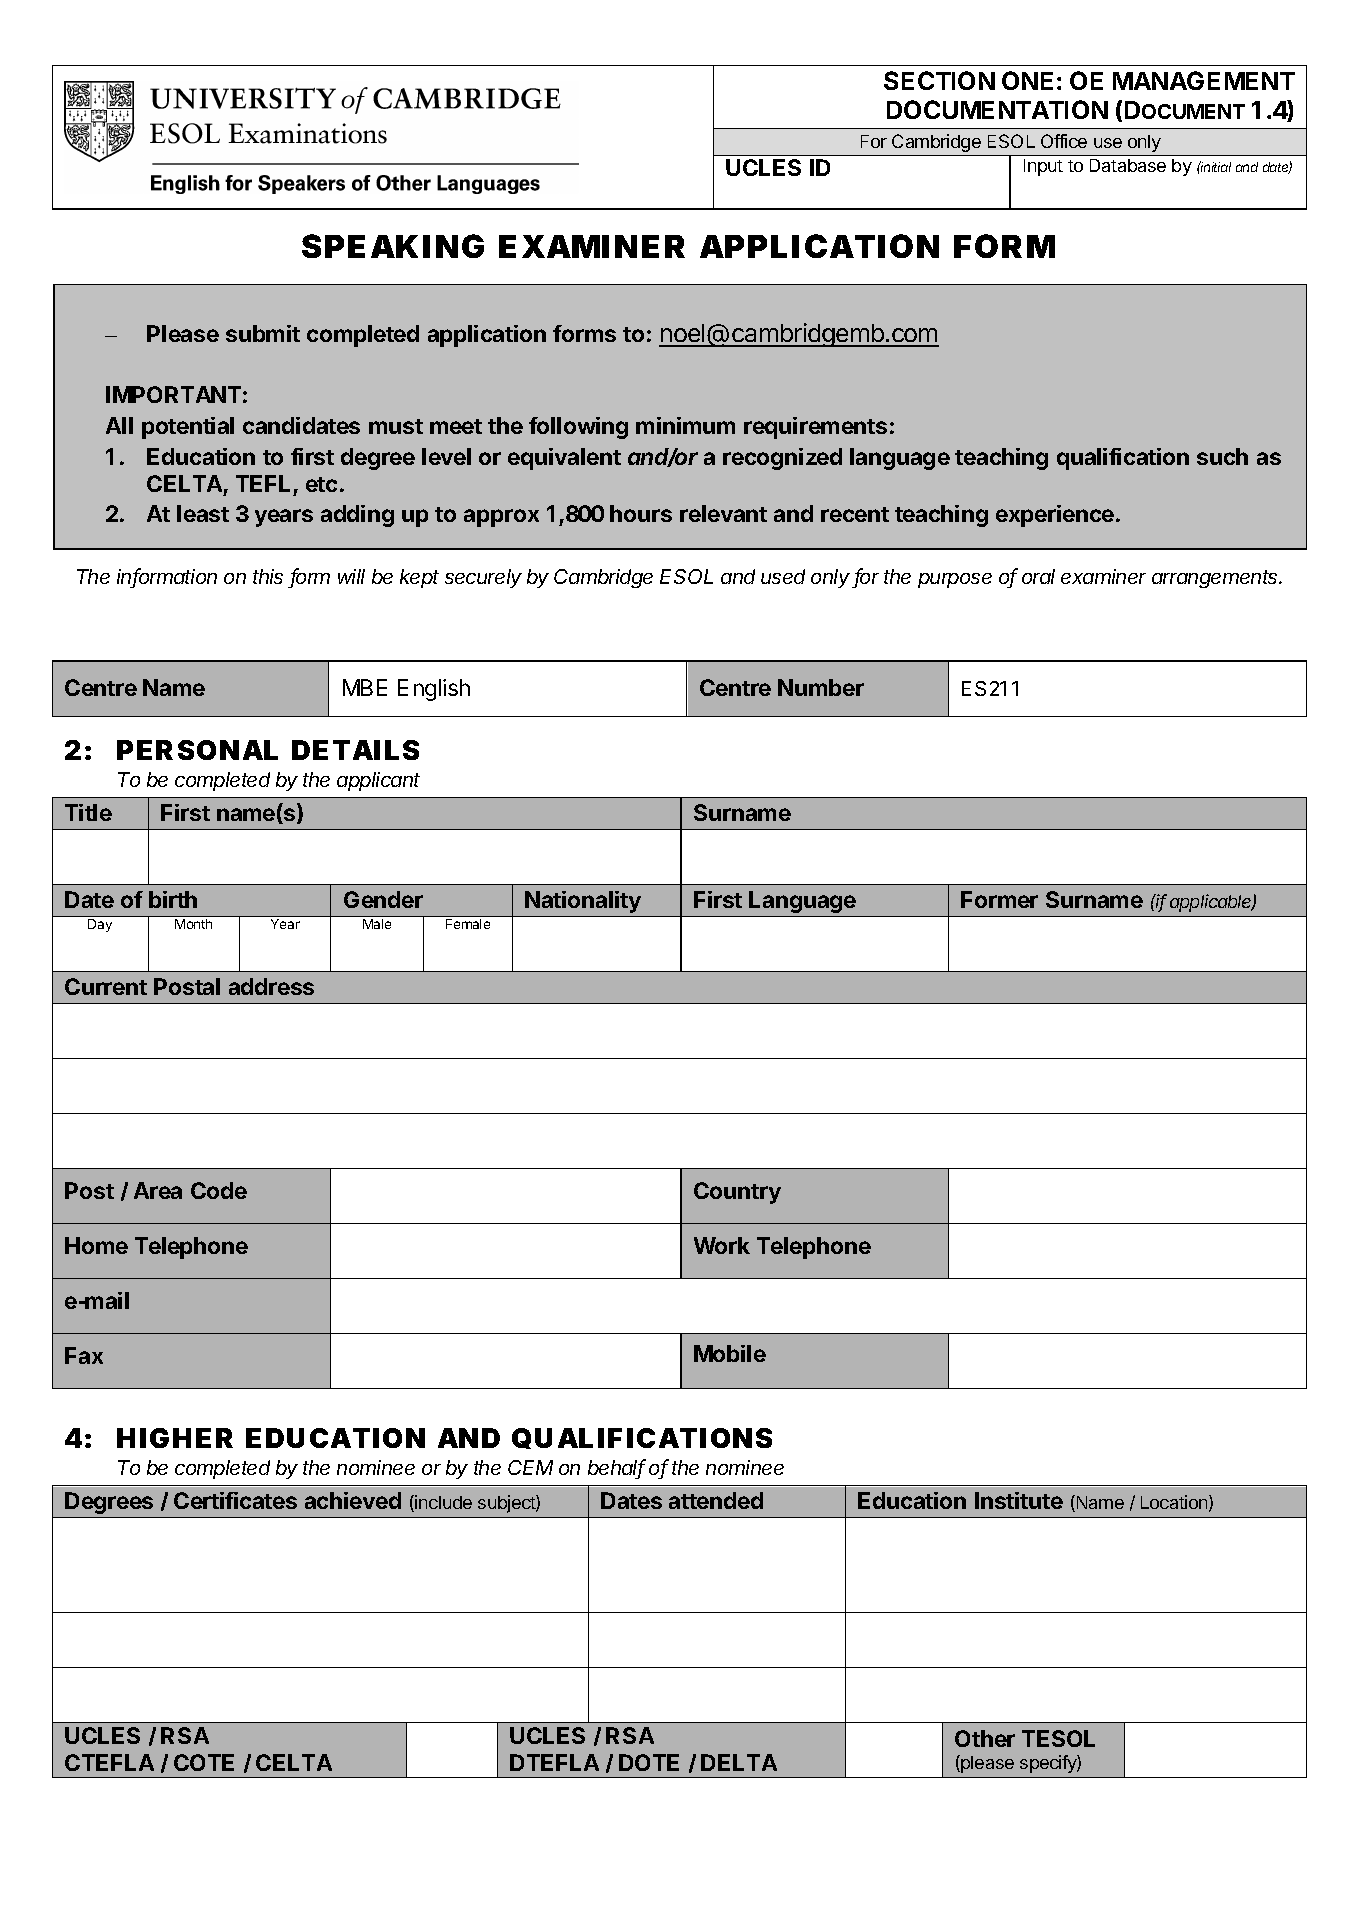 The image size is (1359, 1922). What do you see at coordinates (939, 80) in the page?
I see `SECTION` at bounding box center [939, 80].
